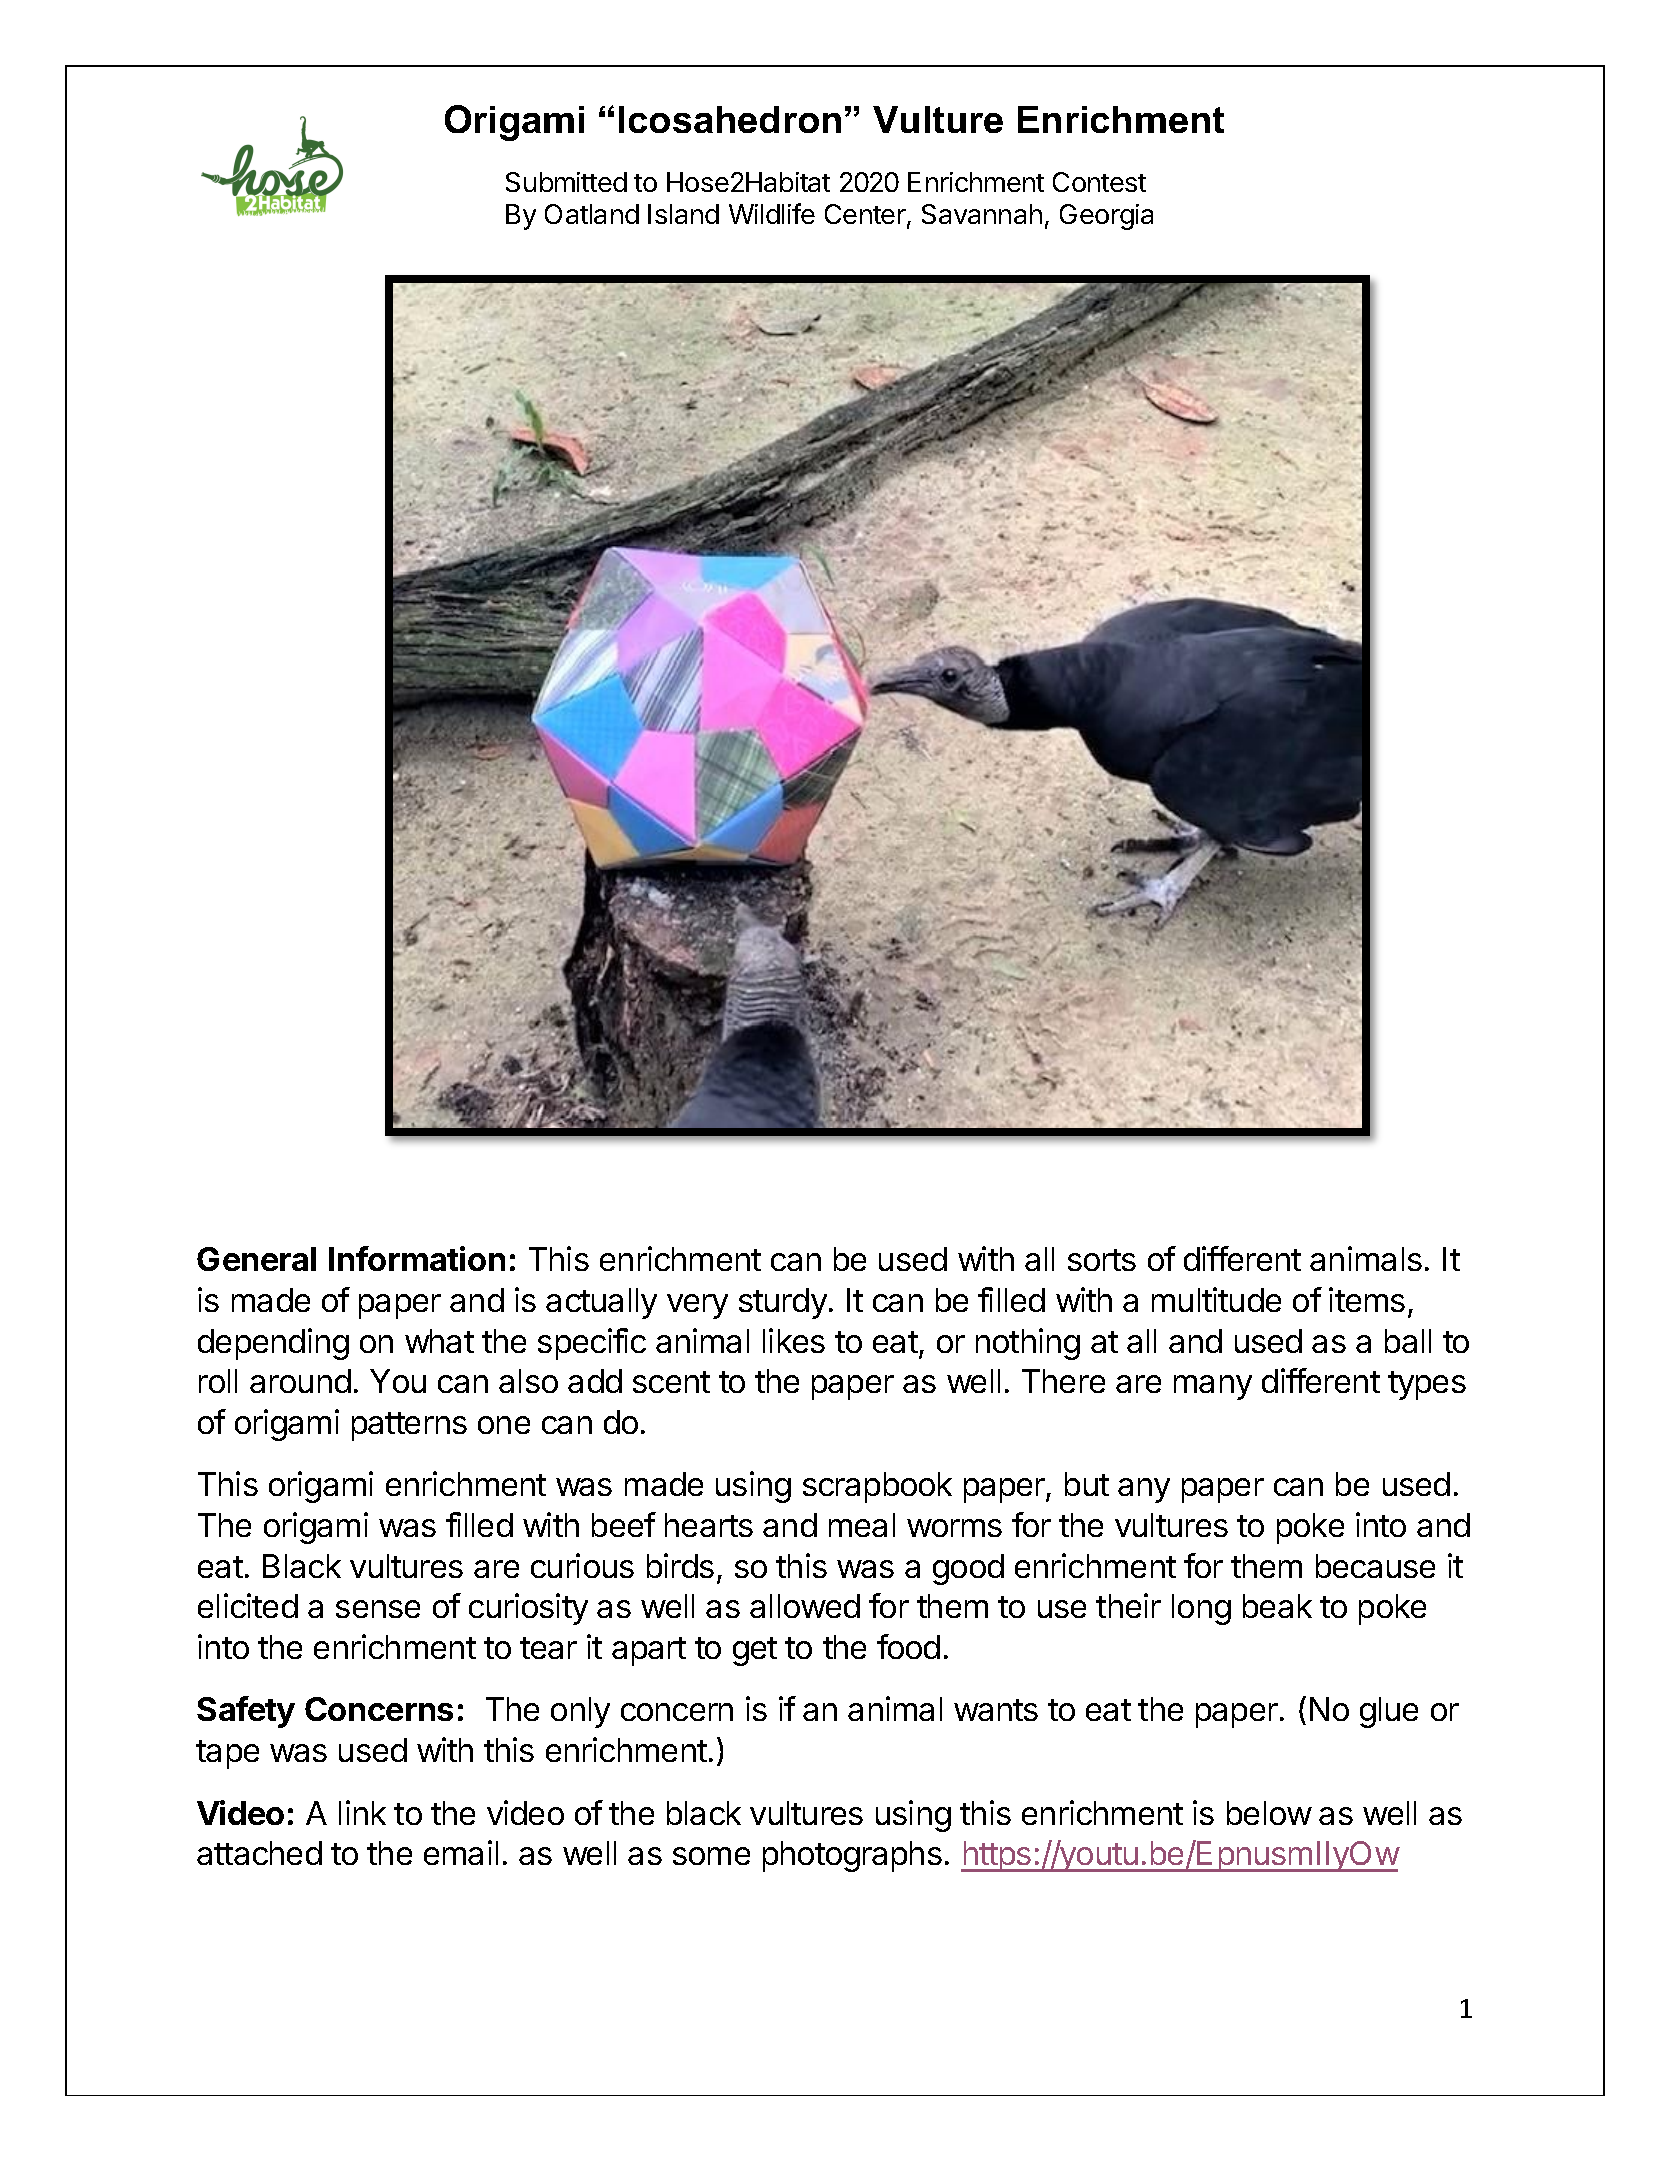  What do you see at coordinates (1102, 1260) in the screenshot?
I see `sorts` at bounding box center [1102, 1260].
